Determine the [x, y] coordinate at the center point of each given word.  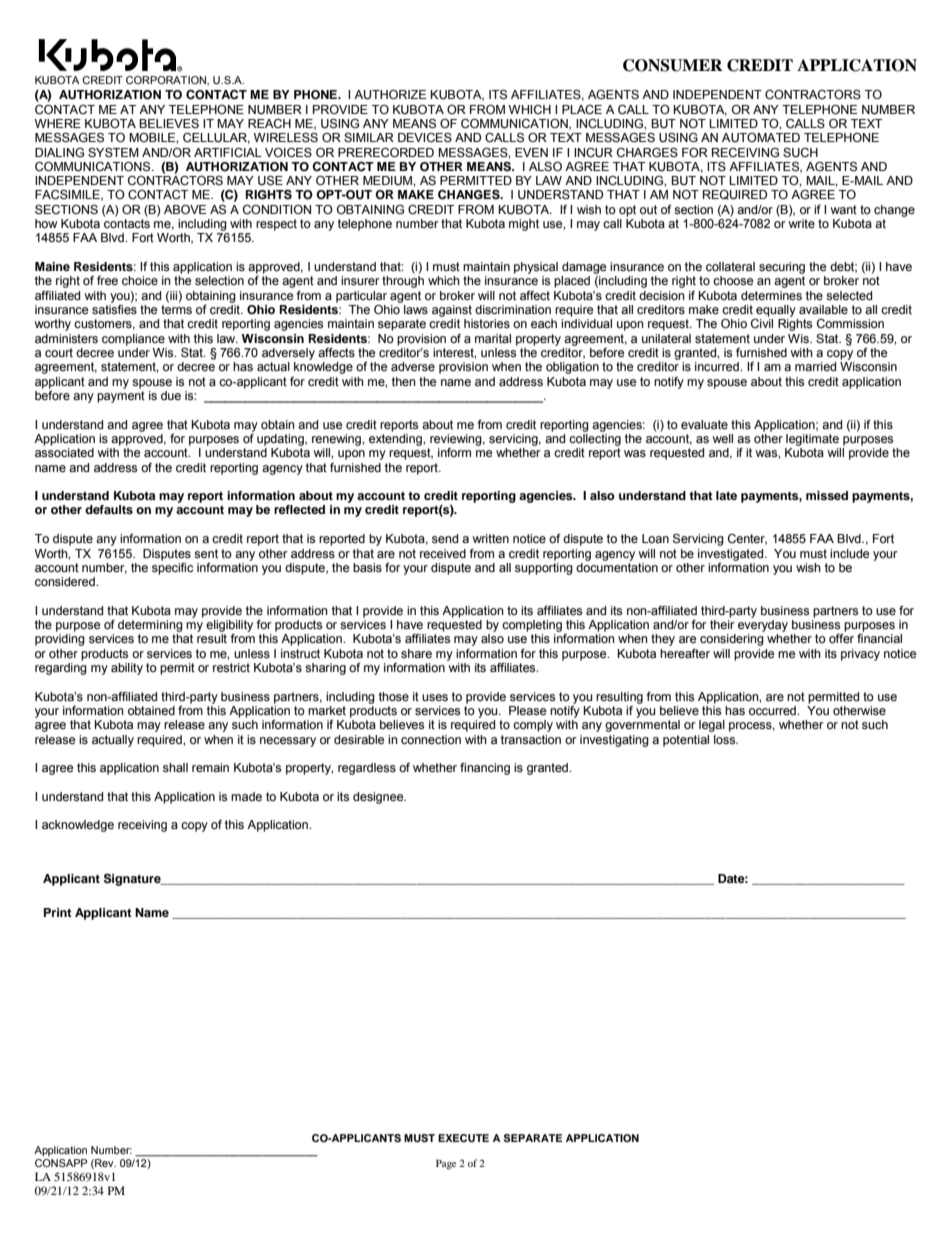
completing [532, 626]
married [815, 366]
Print [58, 912]
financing [485, 769]
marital [493, 338]
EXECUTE [463, 1138]
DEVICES [425, 137]
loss [726, 740]
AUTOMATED [761, 138]
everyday [763, 626]
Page [446, 1164]
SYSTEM [113, 153]
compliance [133, 340]
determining [150, 626]
